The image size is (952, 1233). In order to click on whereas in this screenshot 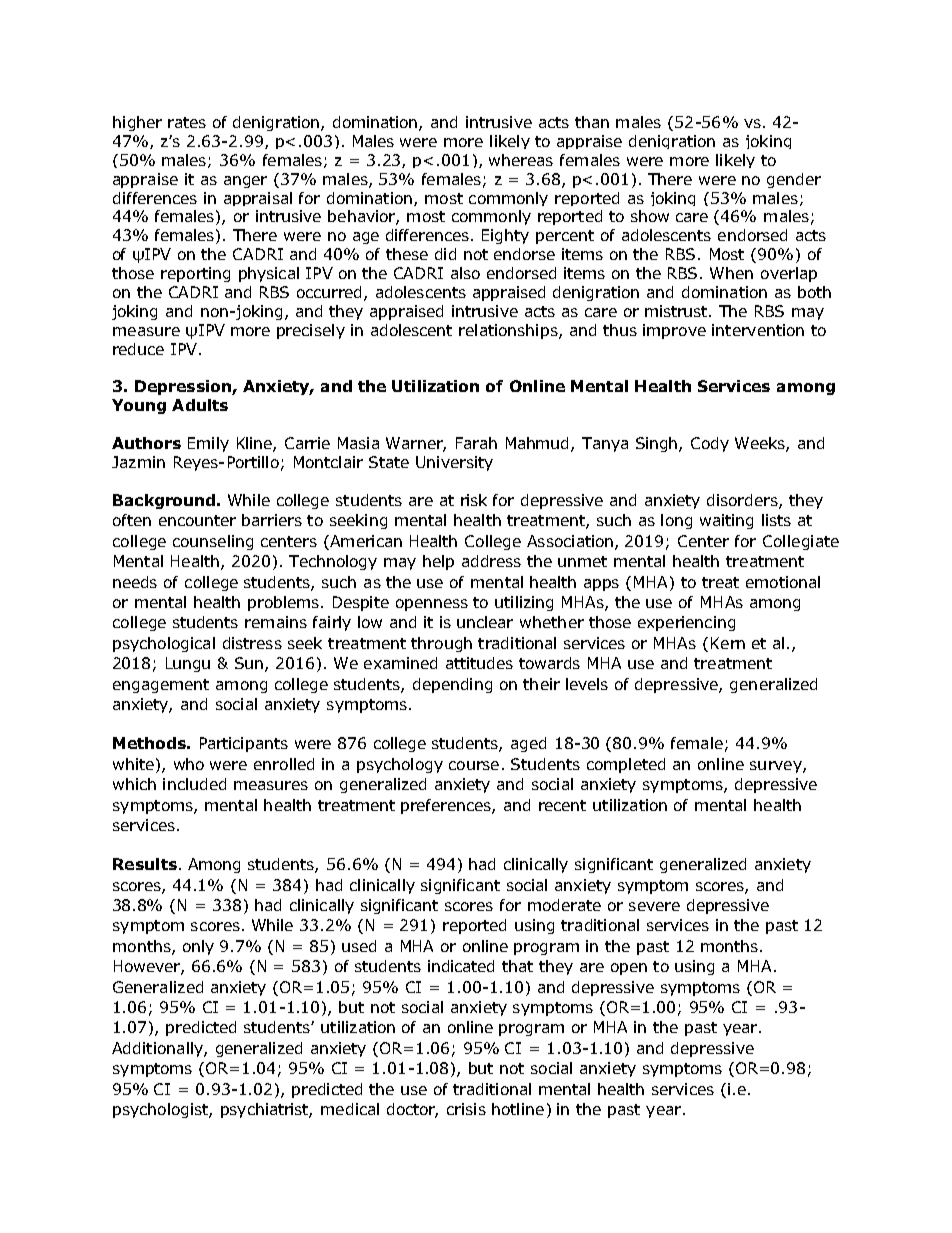, I will do `click(521, 160)`.
